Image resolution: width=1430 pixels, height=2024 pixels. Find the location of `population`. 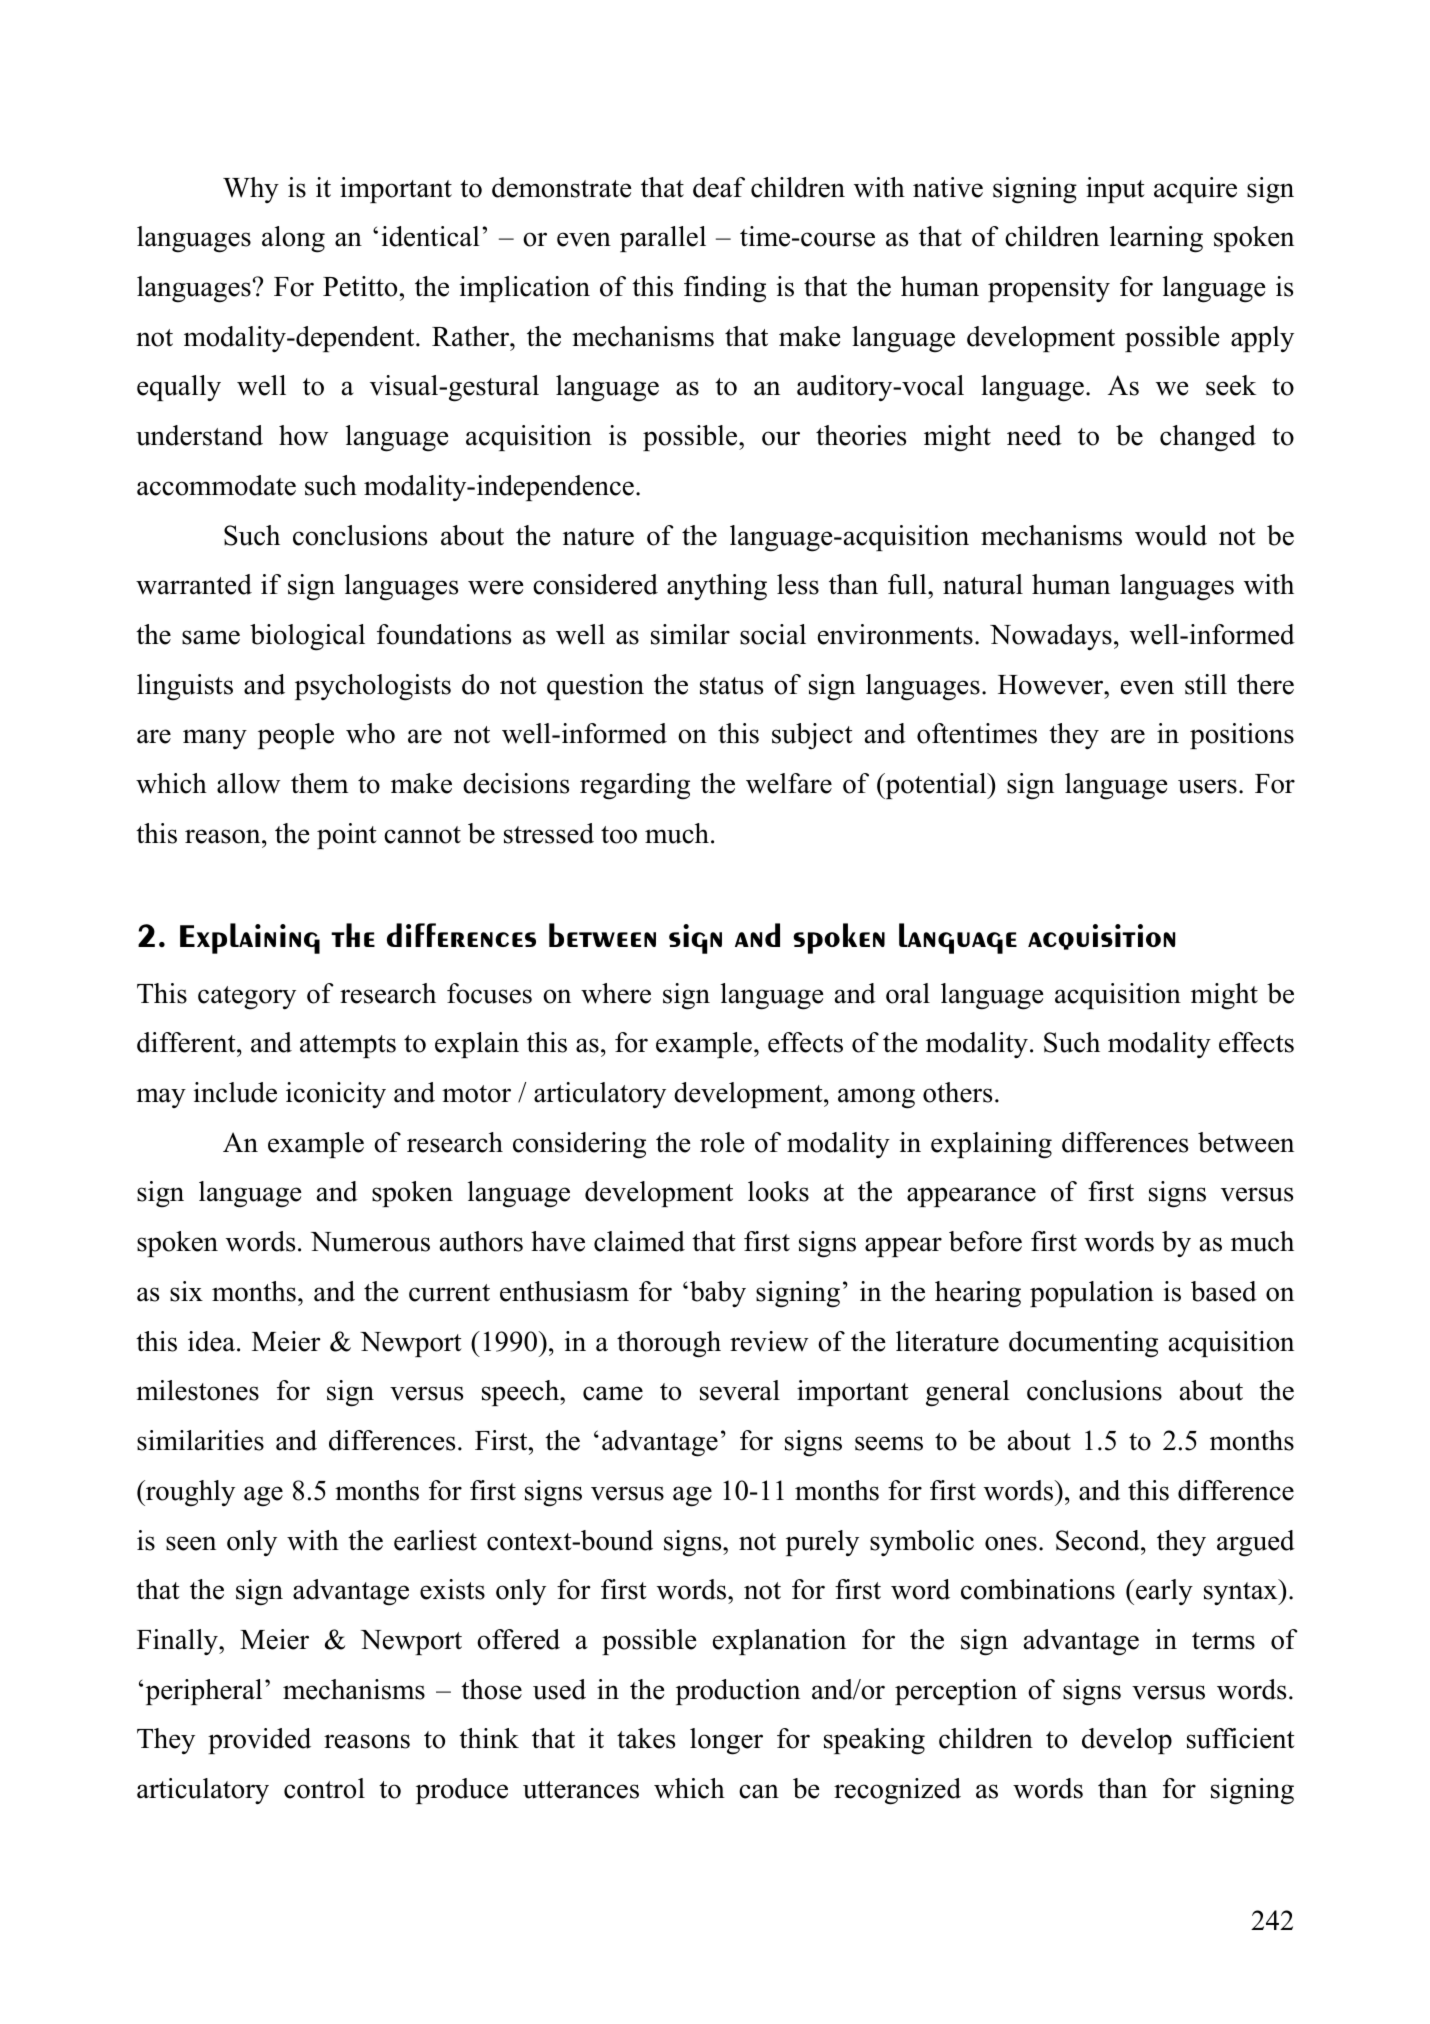

population is located at coordinates (1092, 1294).
